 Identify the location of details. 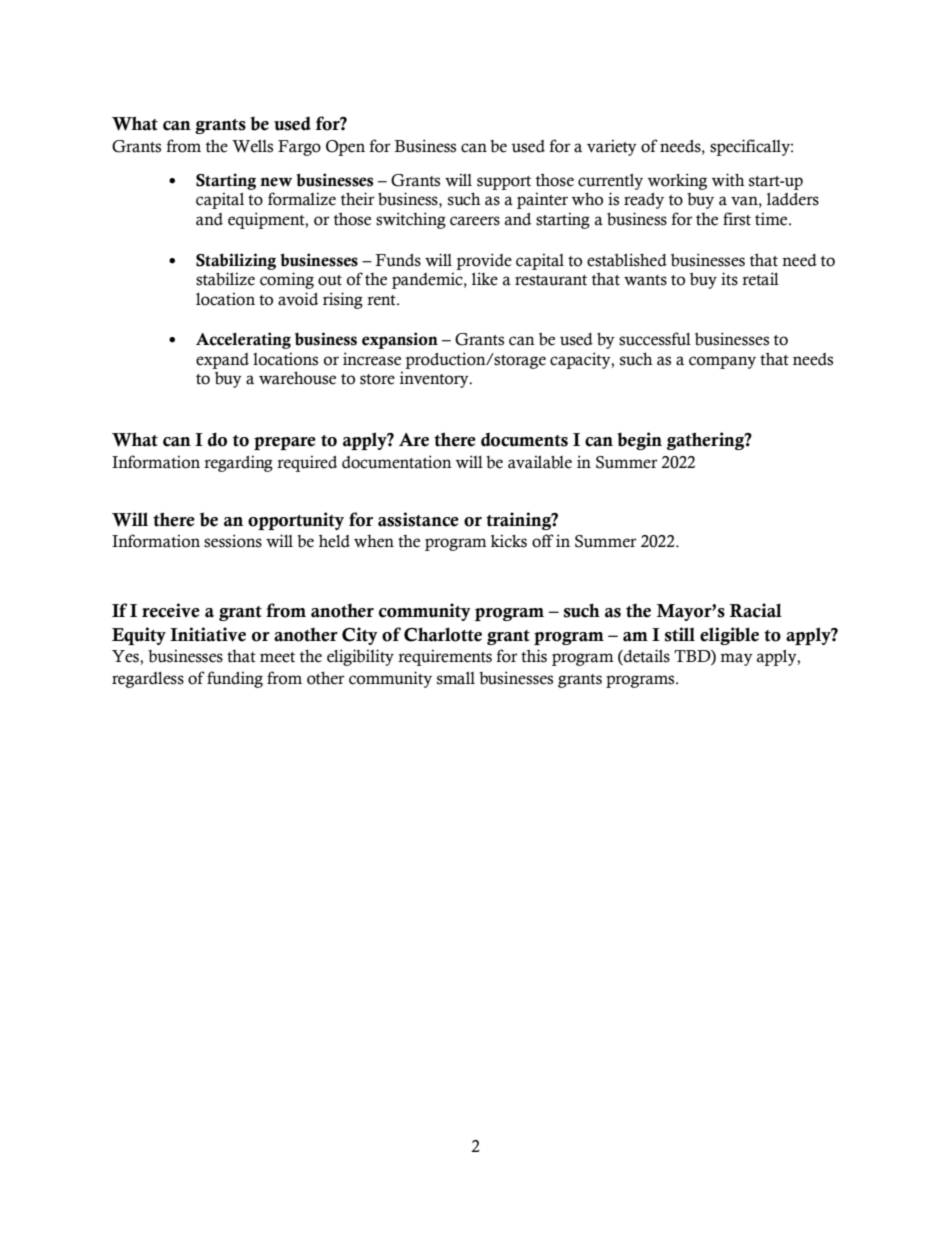
(646, 657).
